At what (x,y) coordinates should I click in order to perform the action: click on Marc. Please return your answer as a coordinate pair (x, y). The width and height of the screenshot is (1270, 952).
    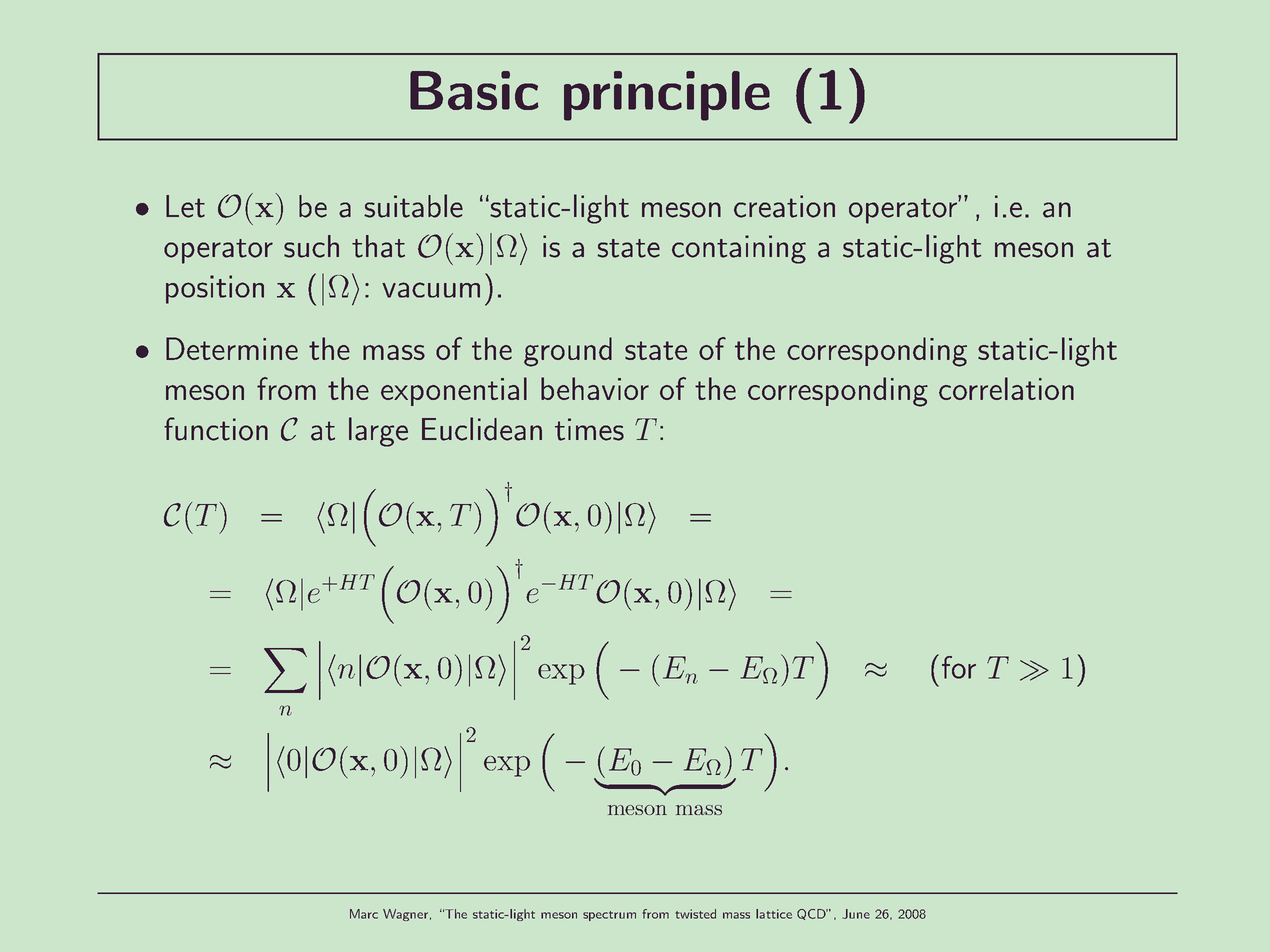
    Looking at the image, I should click on (364, 914).
